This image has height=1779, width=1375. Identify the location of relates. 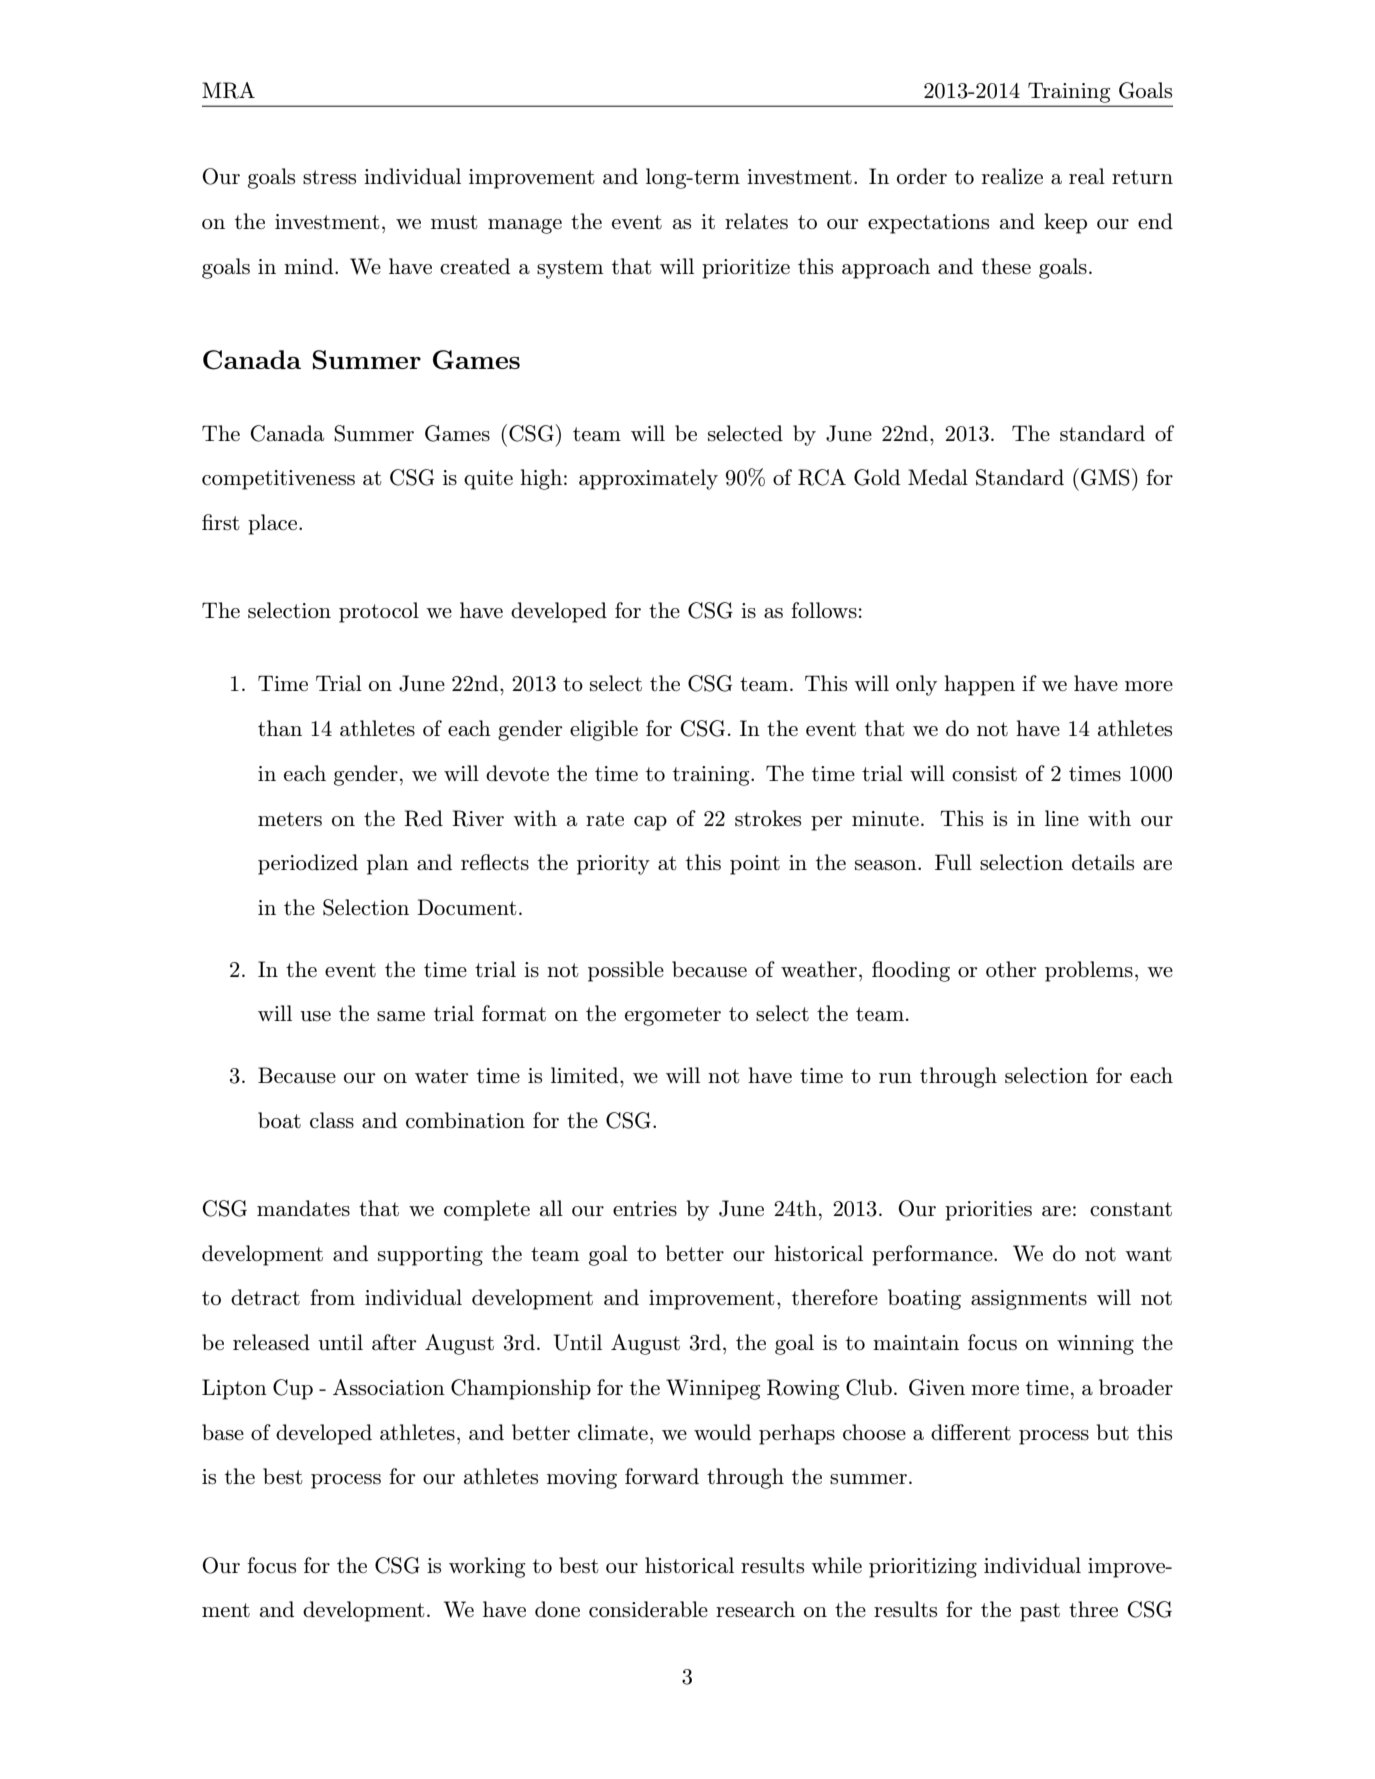
(756, 221).
